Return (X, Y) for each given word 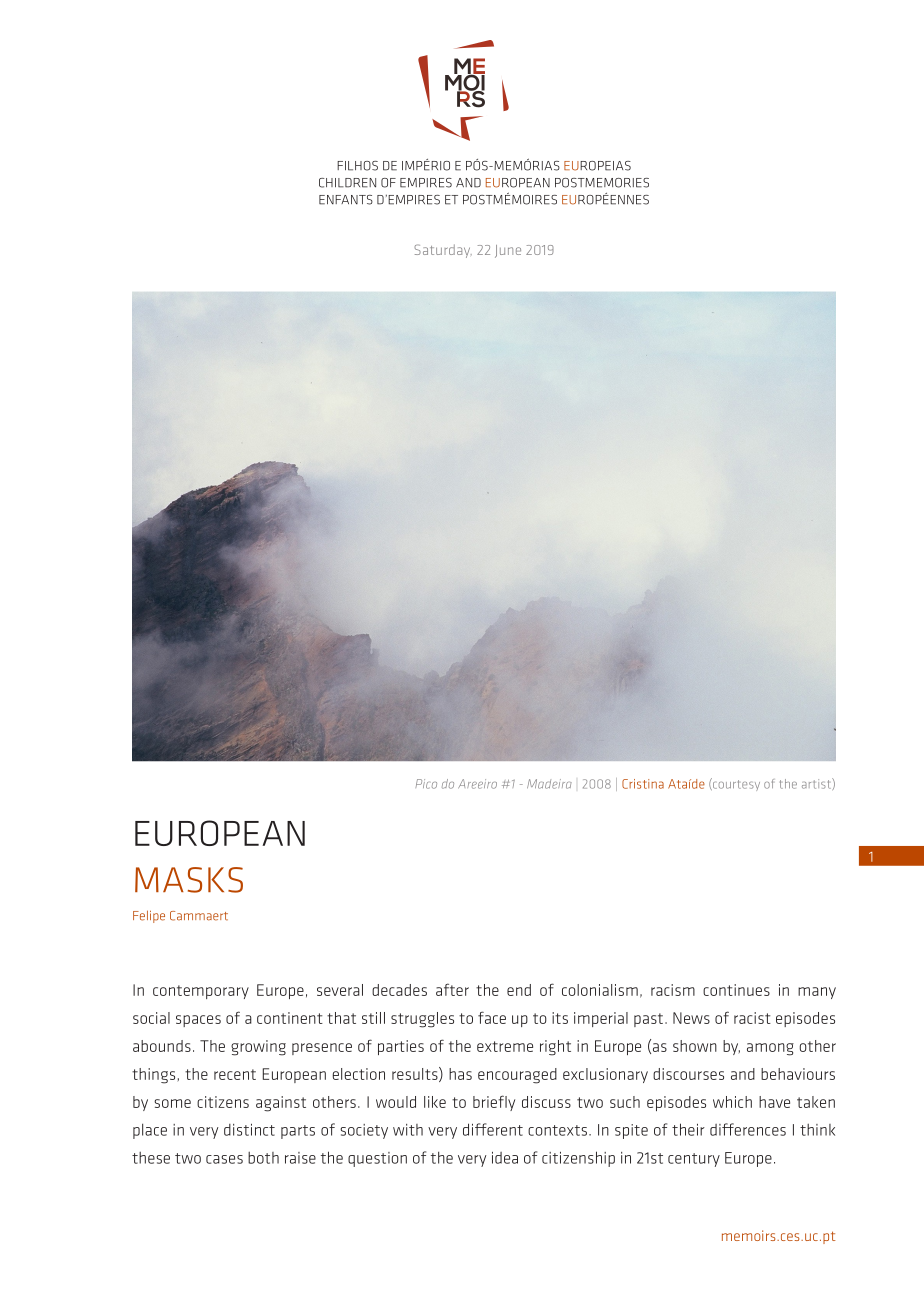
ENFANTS (346, 200)
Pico (426, 784)
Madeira (549, 784)
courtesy (735, 784)
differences (748, 1129)
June (508, 251)
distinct (249, 1130)
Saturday (443, 251)
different (493, 1129)
